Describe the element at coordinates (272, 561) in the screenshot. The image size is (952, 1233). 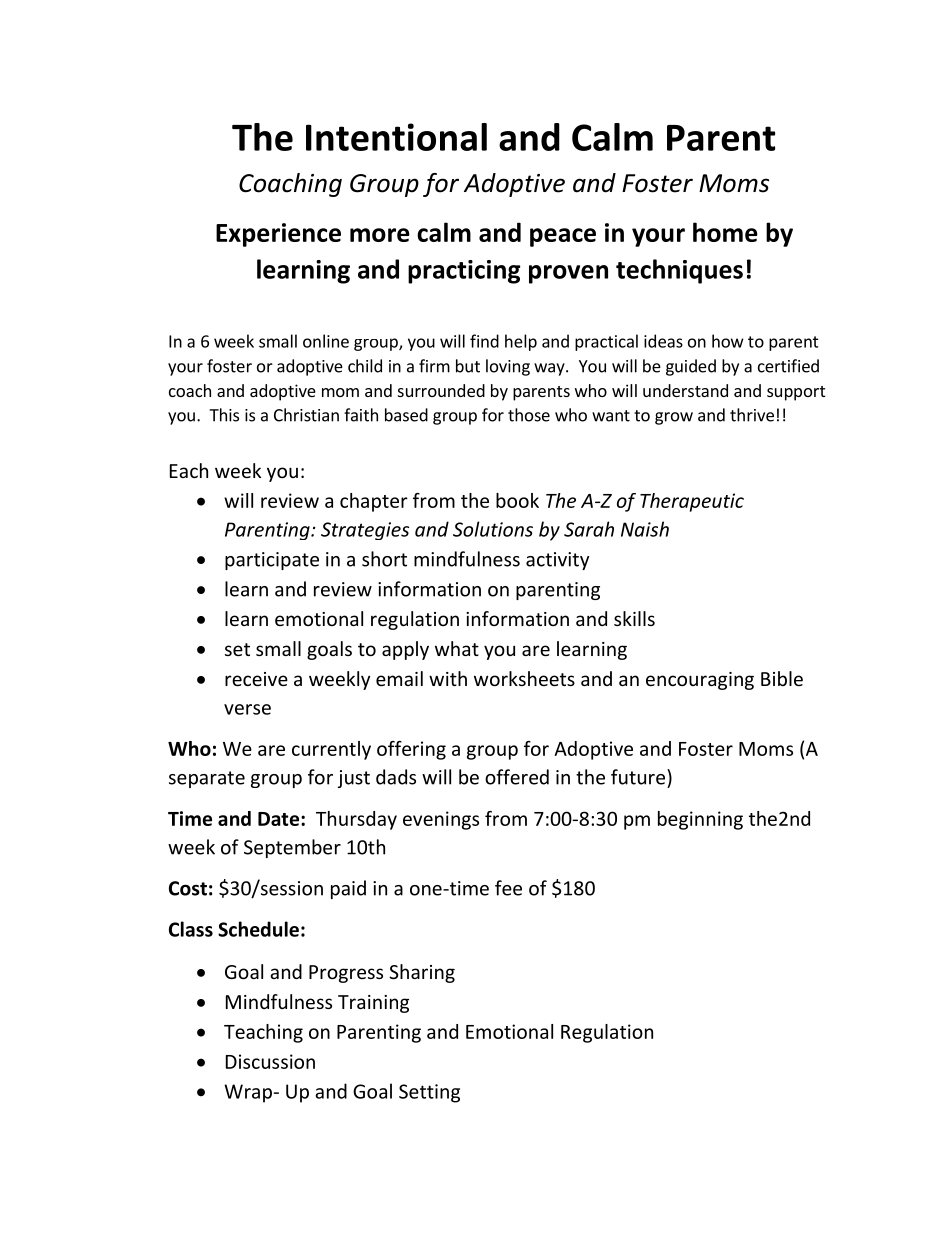
I see `participate` at that location.
